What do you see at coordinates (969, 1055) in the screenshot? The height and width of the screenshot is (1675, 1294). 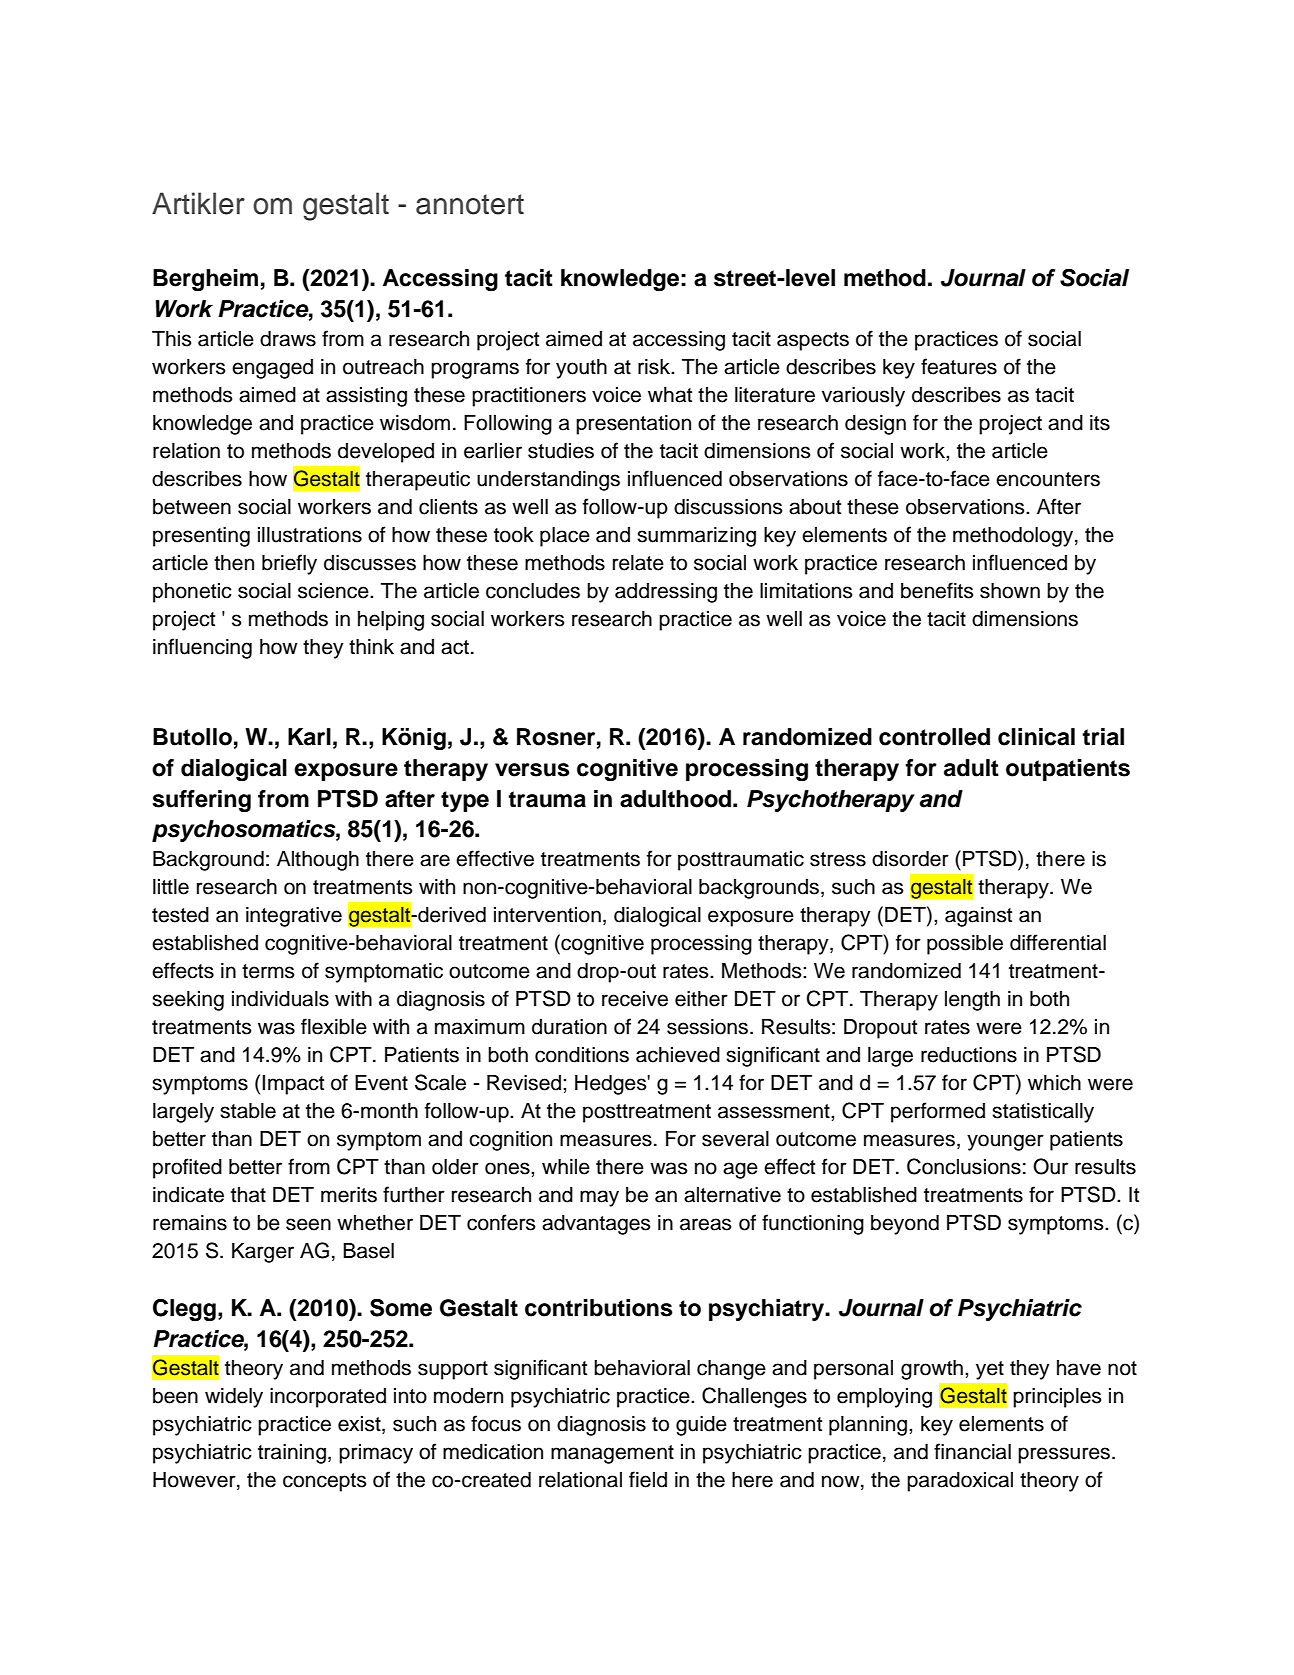 I see `reductions` at bounding box center [969, 1055].
